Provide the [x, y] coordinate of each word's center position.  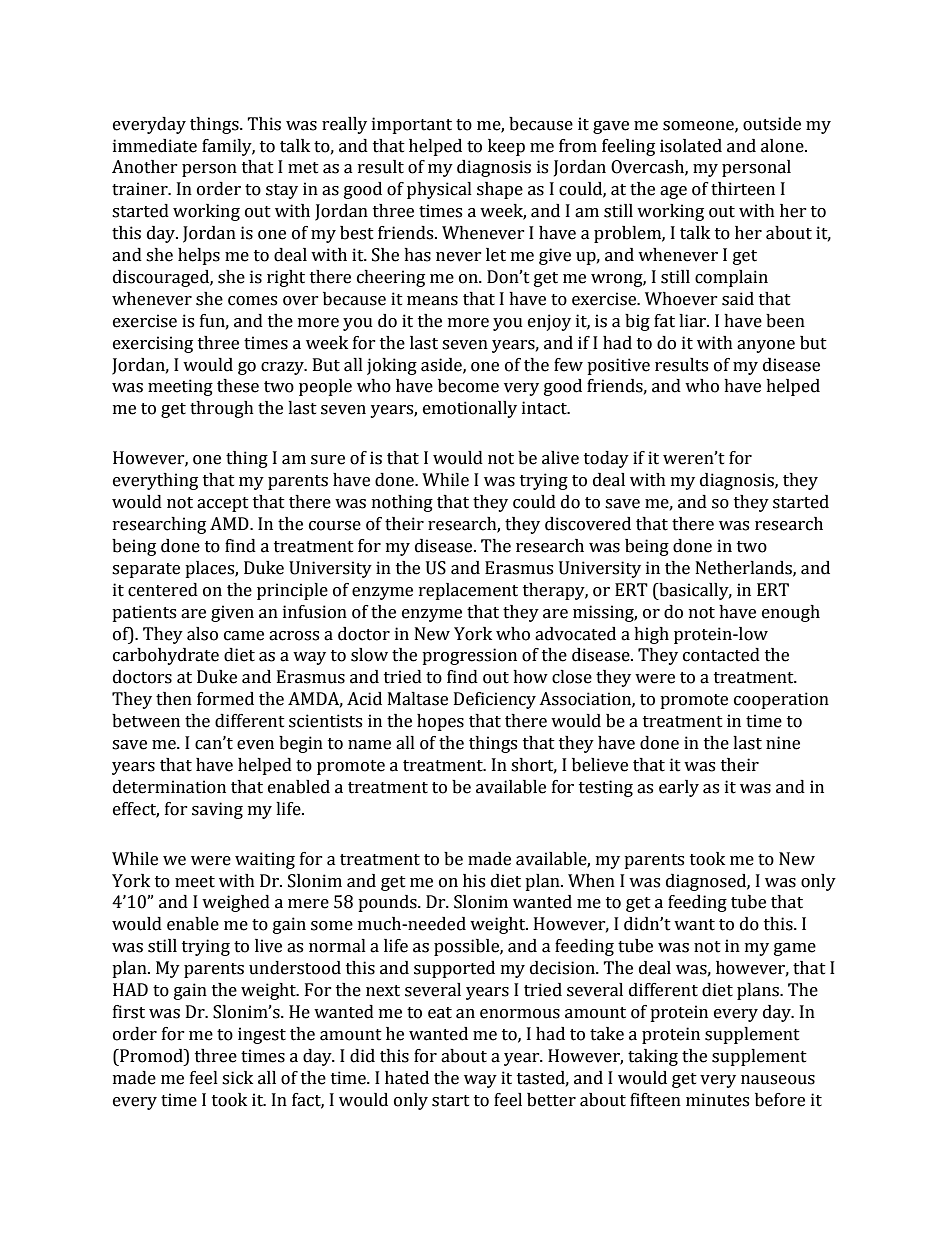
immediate [155, 146]
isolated [691, 146]
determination [169, 787]
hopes [440, 722]
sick [237, 1078]
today [606, 459]
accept [223, 504]
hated [407, 1078]
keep [506, 147]
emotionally [470, 409]
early [679, 788]
